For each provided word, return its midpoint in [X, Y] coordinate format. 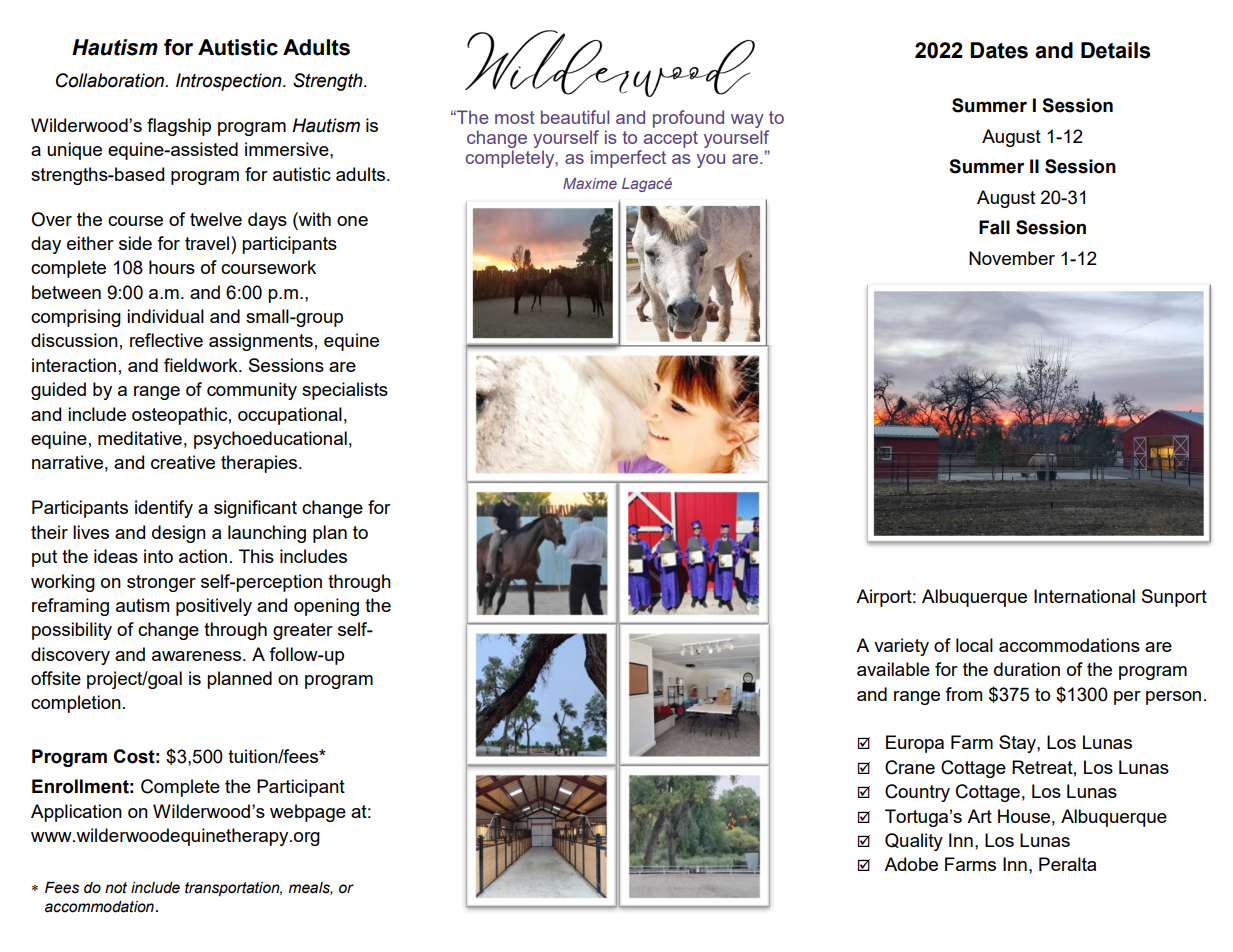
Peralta [1067, 864]
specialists [345, 391]
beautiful [575, 117]
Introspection [230, 82]
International [1084, 596]
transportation [233, 889]
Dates [999, 50]
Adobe [911, 864]
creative [183, 462]
